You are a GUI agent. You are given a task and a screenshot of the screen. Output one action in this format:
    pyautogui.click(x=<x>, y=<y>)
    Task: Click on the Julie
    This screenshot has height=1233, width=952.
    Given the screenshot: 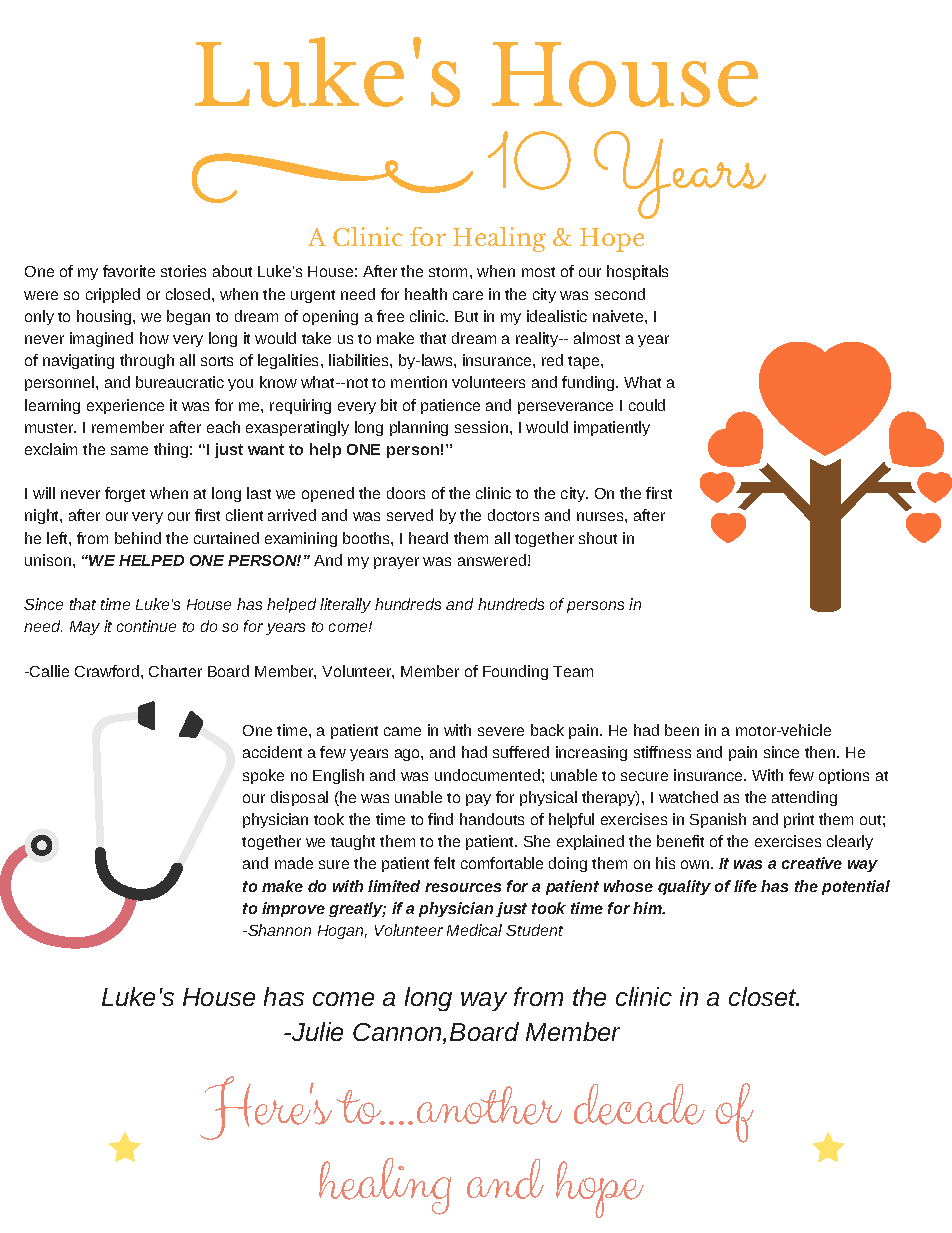 What is the action you would take?
    pyautogui.click(x=316, y=1031)
